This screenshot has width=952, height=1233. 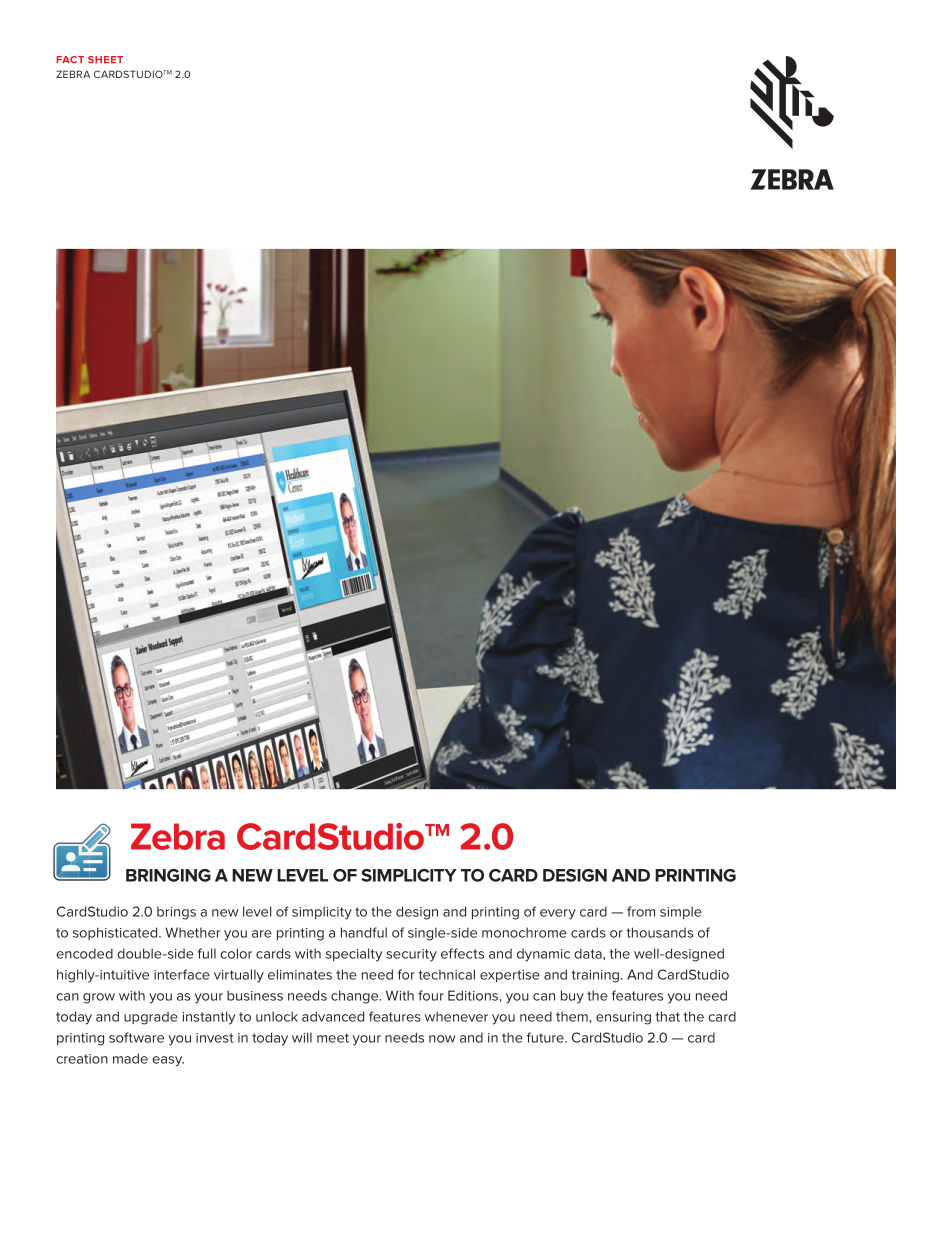 I want to click on FACT, so click(x=70, y=60).
